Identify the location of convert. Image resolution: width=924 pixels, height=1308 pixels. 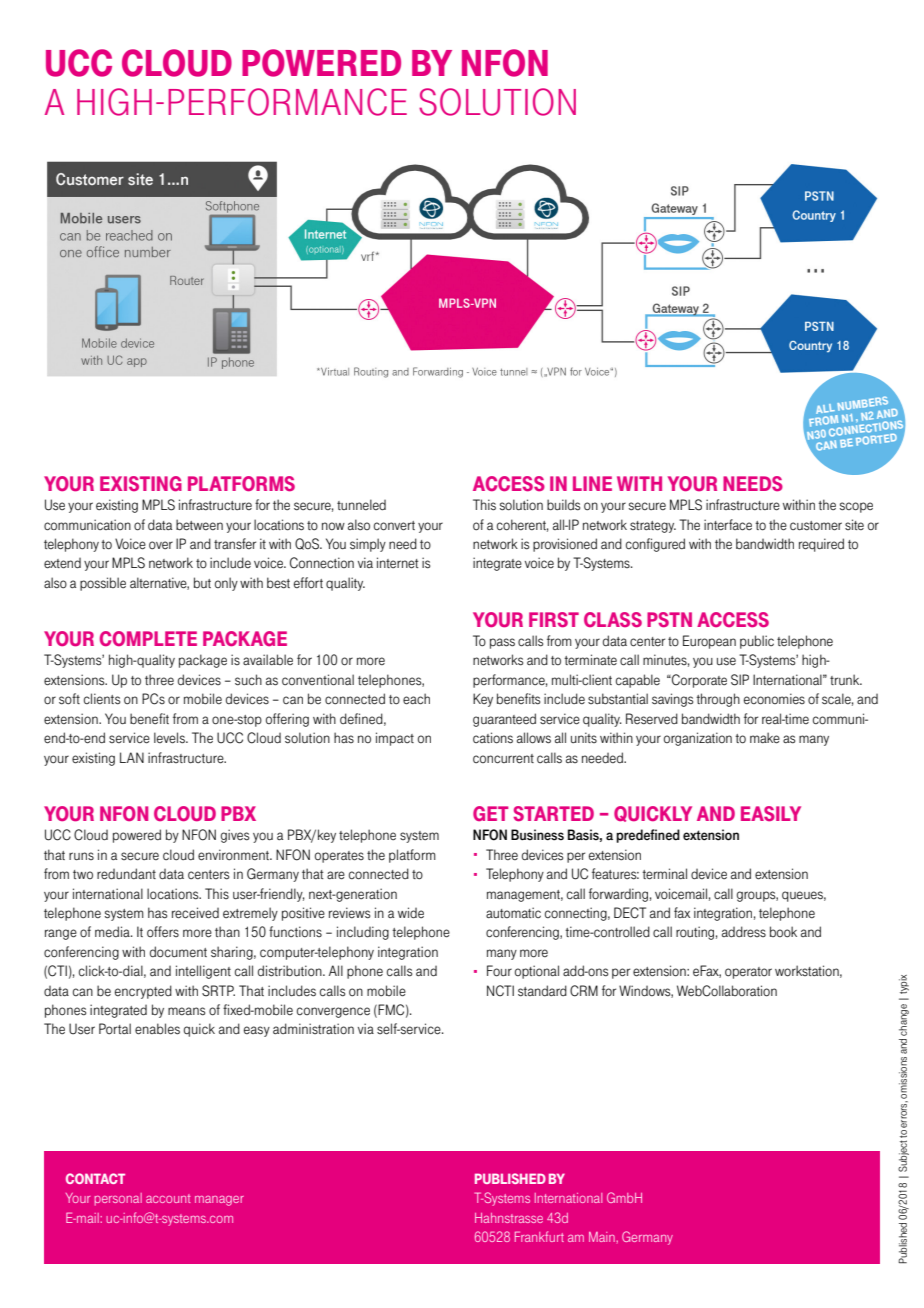
(394, 526).
